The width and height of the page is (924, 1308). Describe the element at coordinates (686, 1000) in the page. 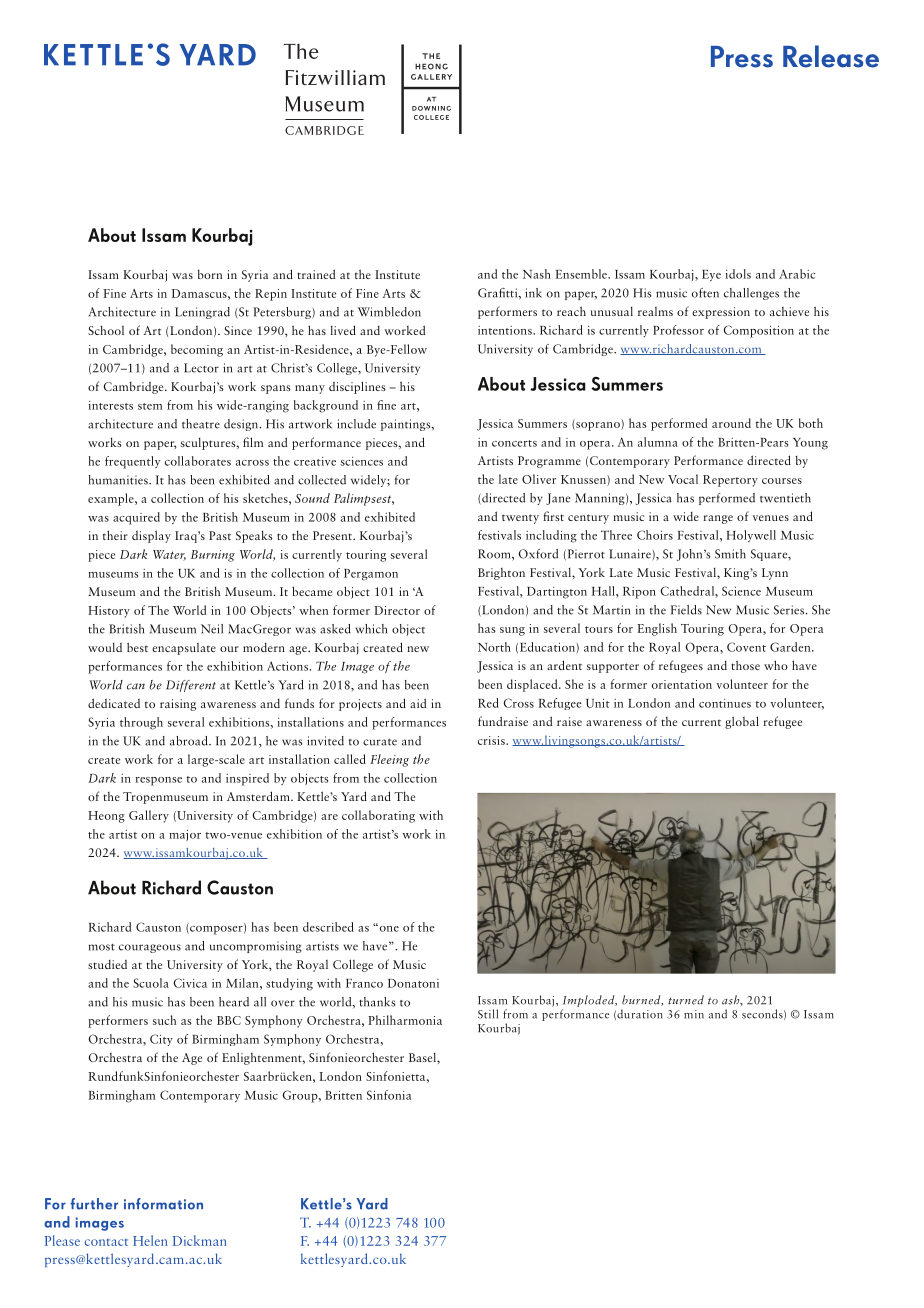

I see `turned` at that location.
